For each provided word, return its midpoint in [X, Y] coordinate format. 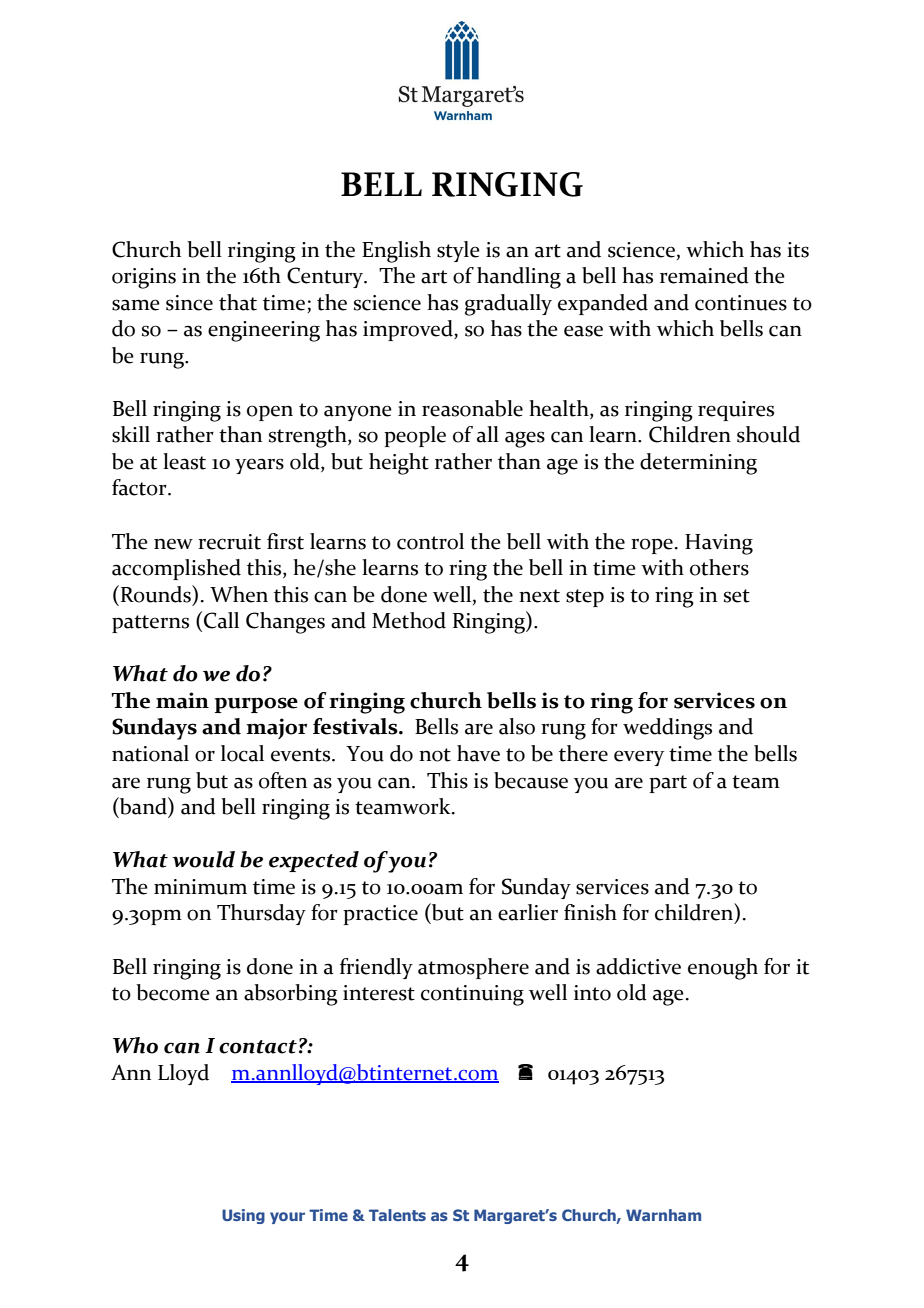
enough [723, 969]
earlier [528, 912]
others [719, 567]
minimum [200, 887]
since [189, 303]
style [458, 251]
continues [741, 303]
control [430, 541]
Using [243, 1216]
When [239, 594]
